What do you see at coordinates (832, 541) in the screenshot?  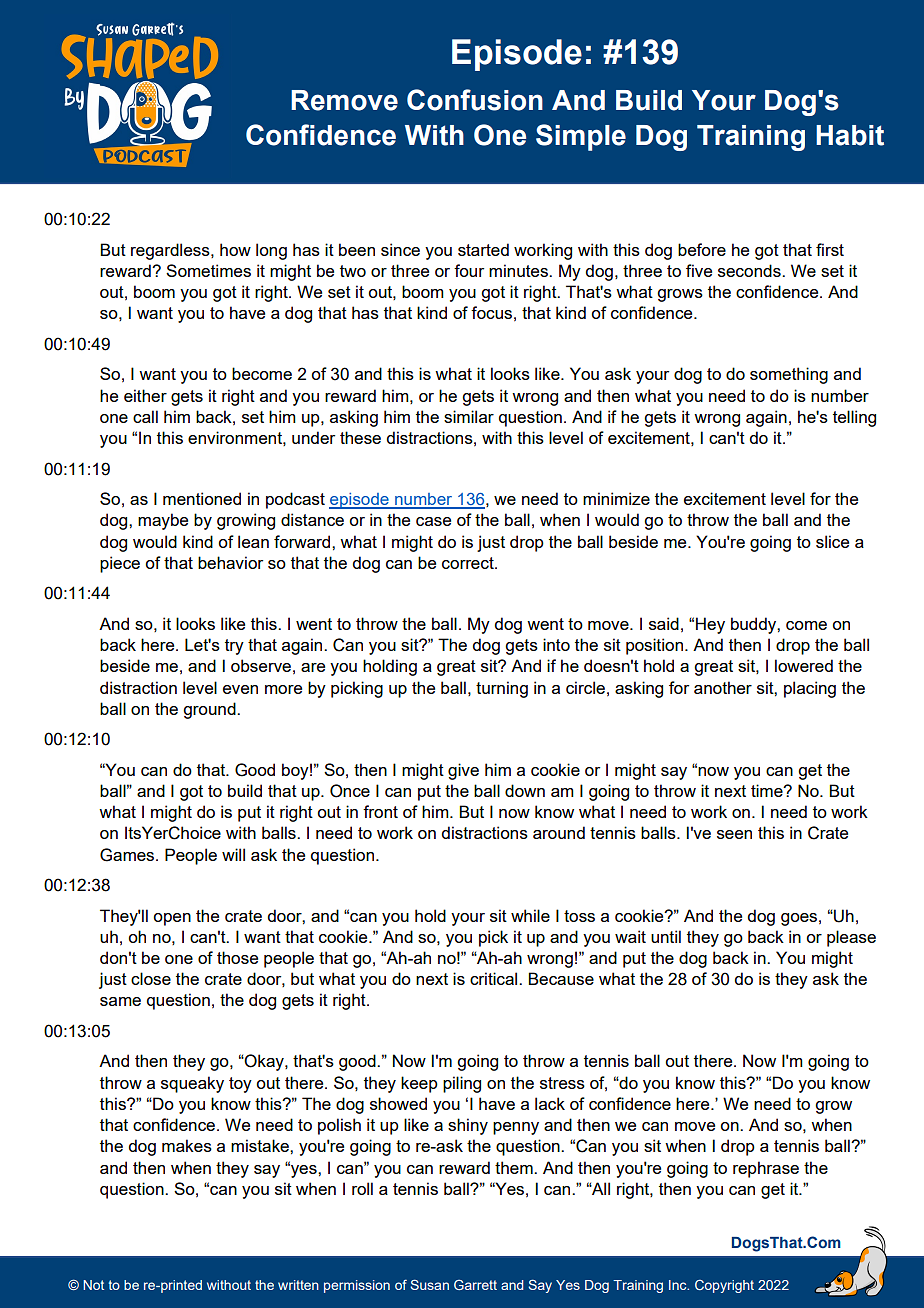 I see `slice` at bounding box center [832, 541].
